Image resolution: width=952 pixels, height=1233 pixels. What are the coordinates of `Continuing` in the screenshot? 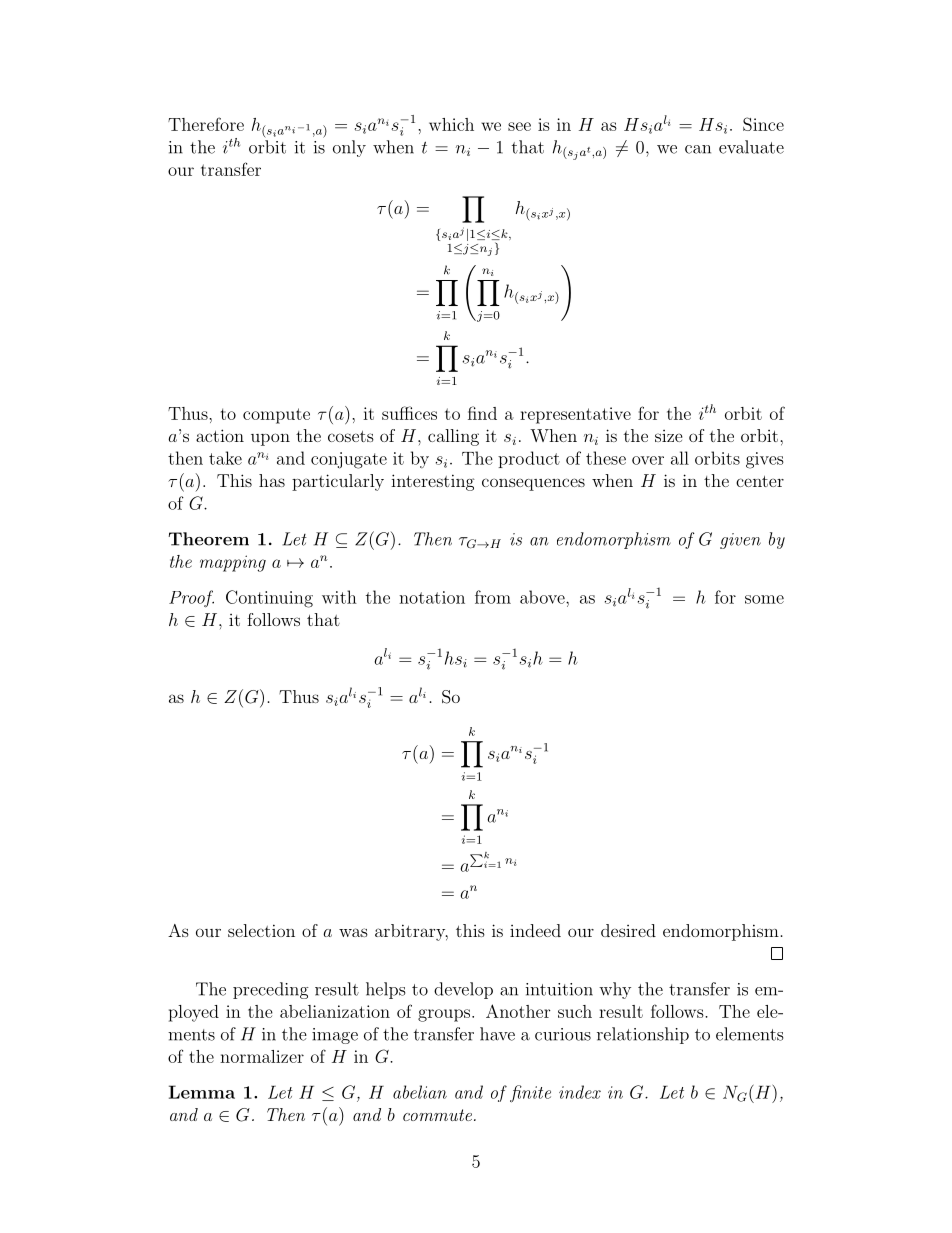 It's located at (269, 599).
